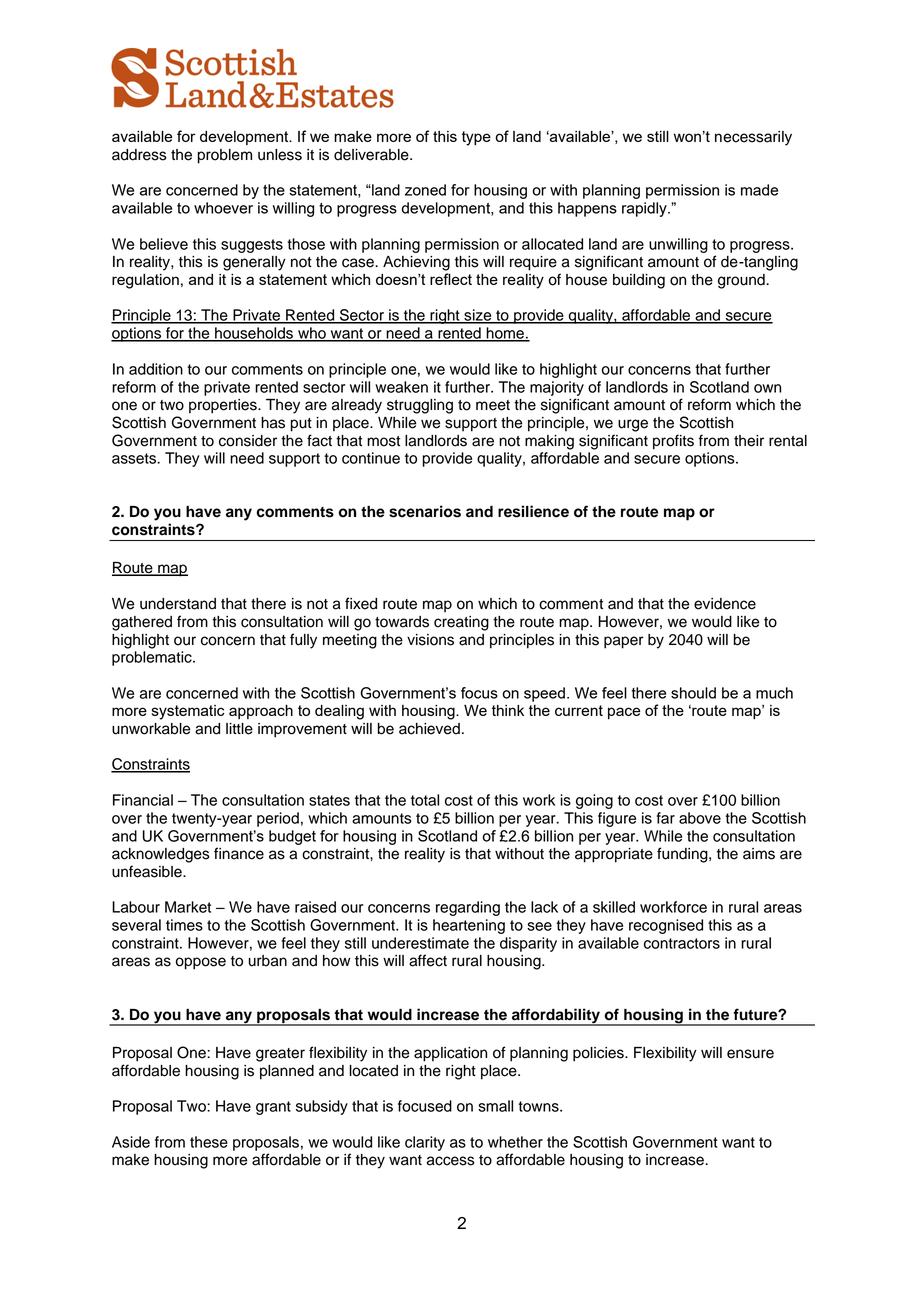 Image resolution: width=924 pixels, height=1308 pixels. What do you see at coordinates (750, 1054) in the document?
I see `ensure` at bounding box center [750, 1054].
